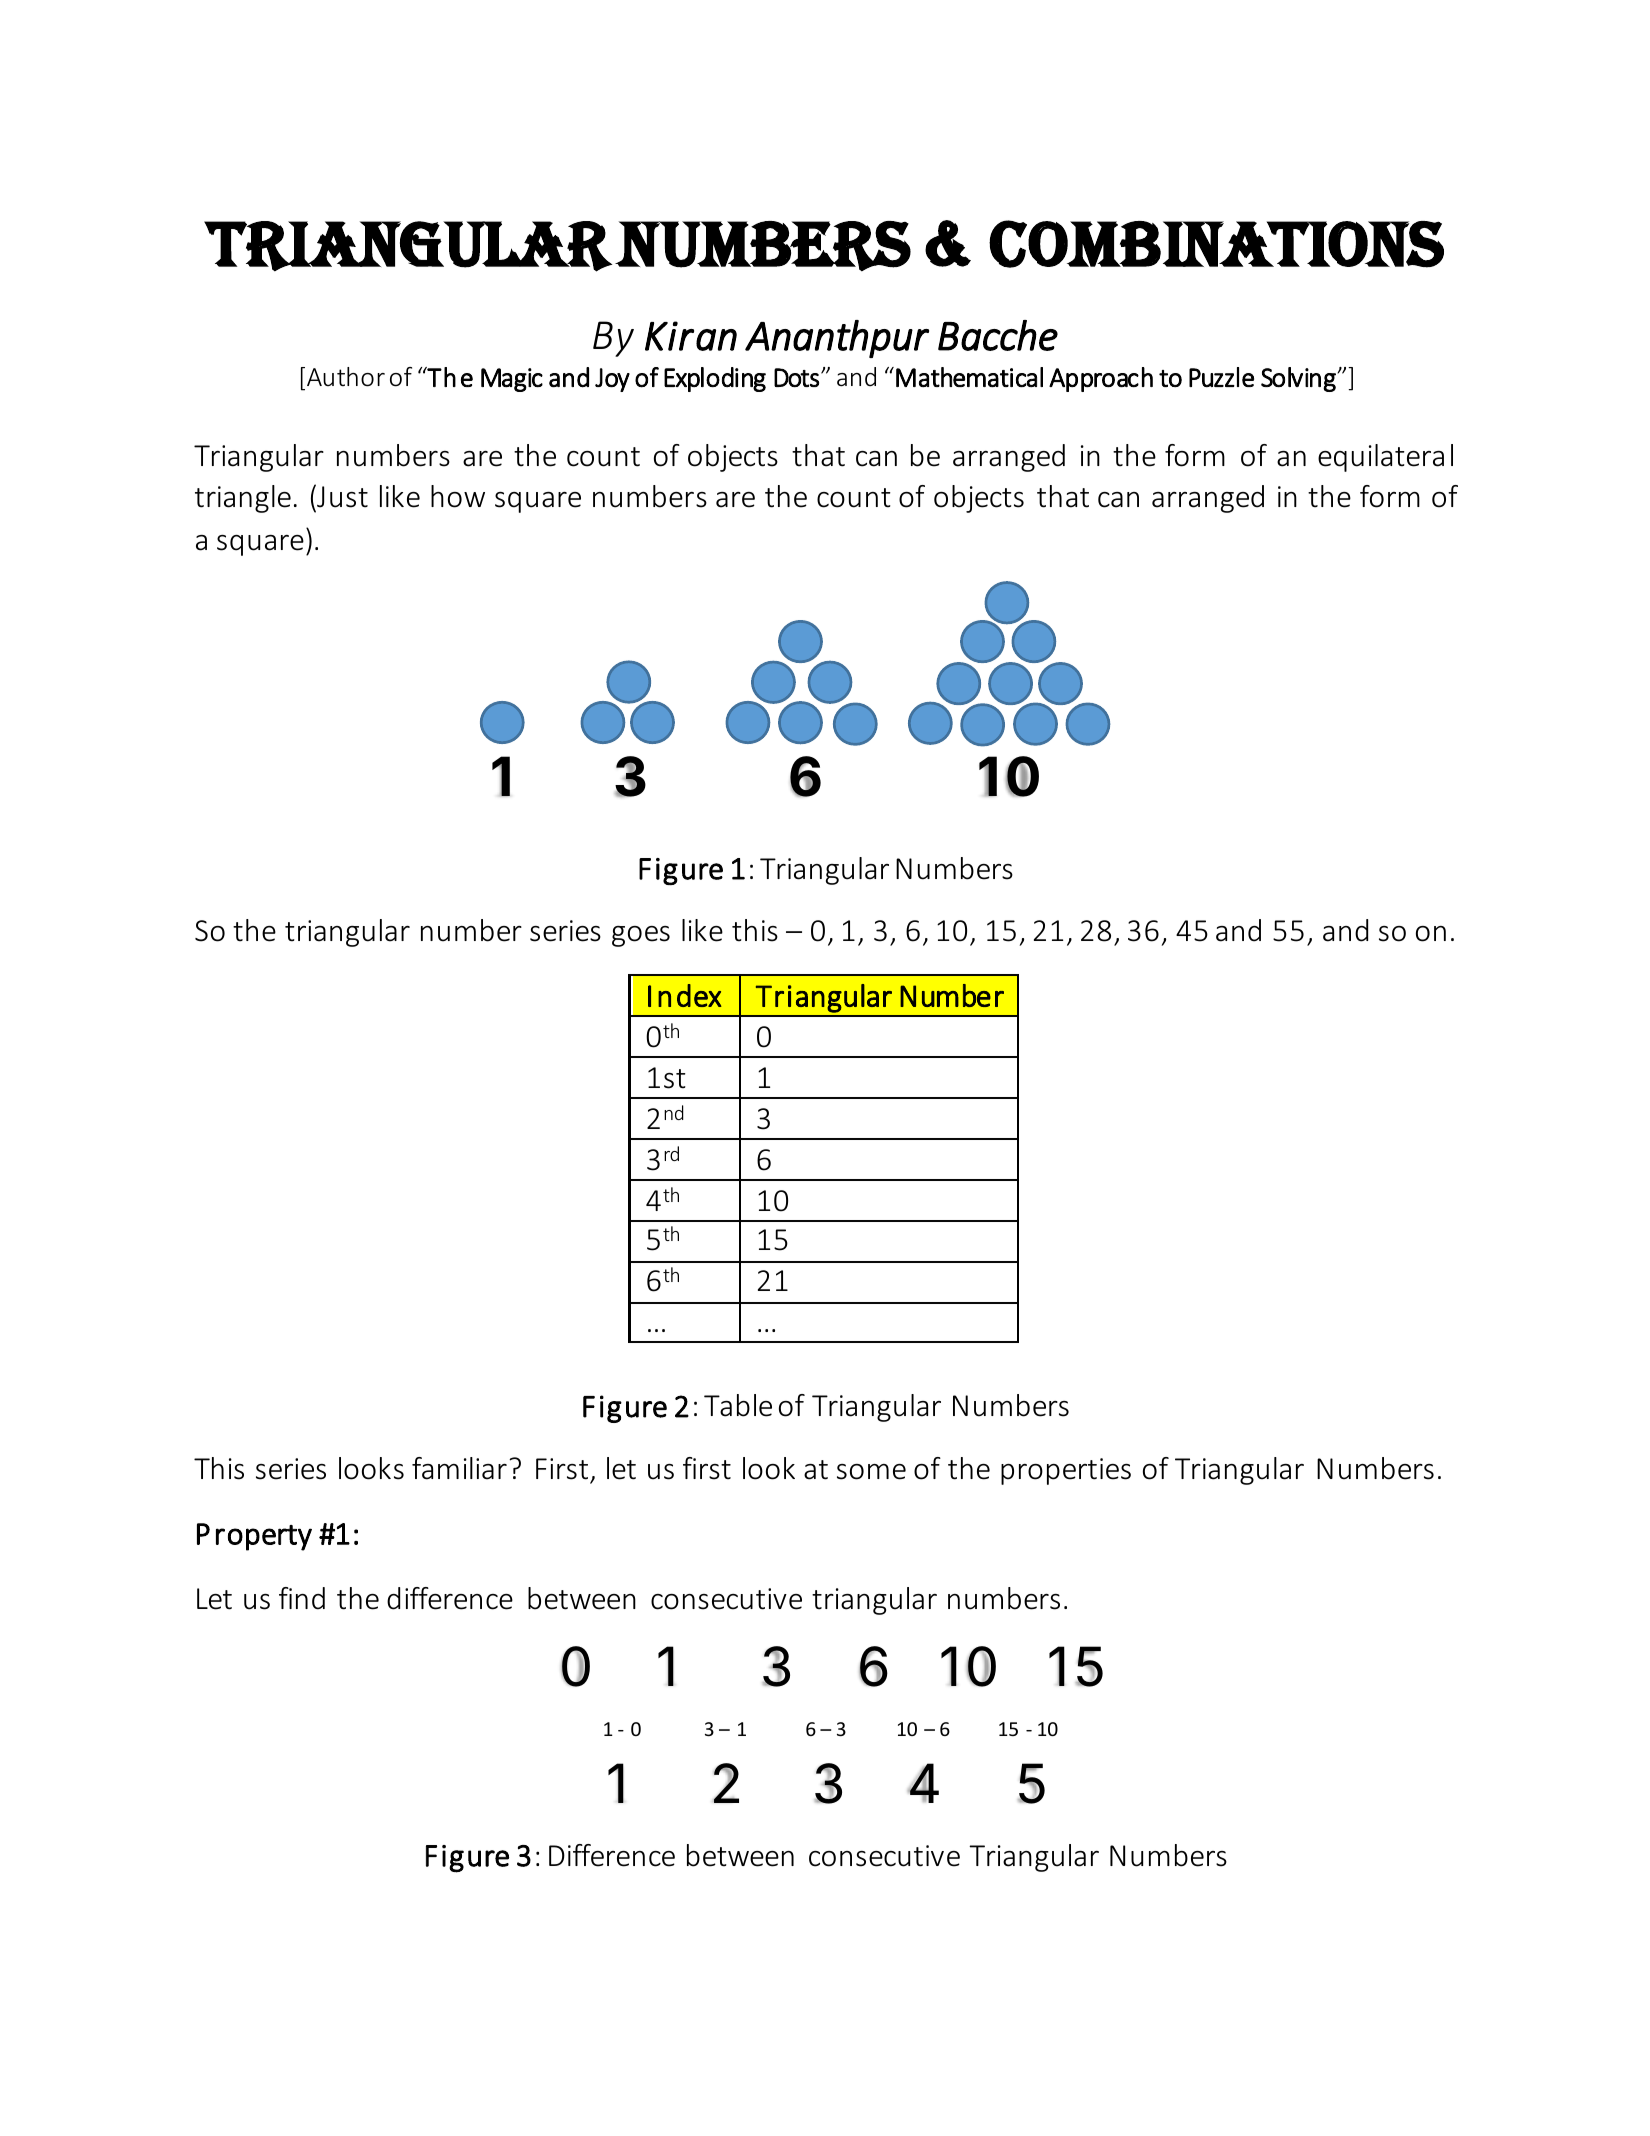 The height and width of the image is (2136, 1650). Describe the element at coordinates (691, 336) in the image. I see `Kiran` at that location.
